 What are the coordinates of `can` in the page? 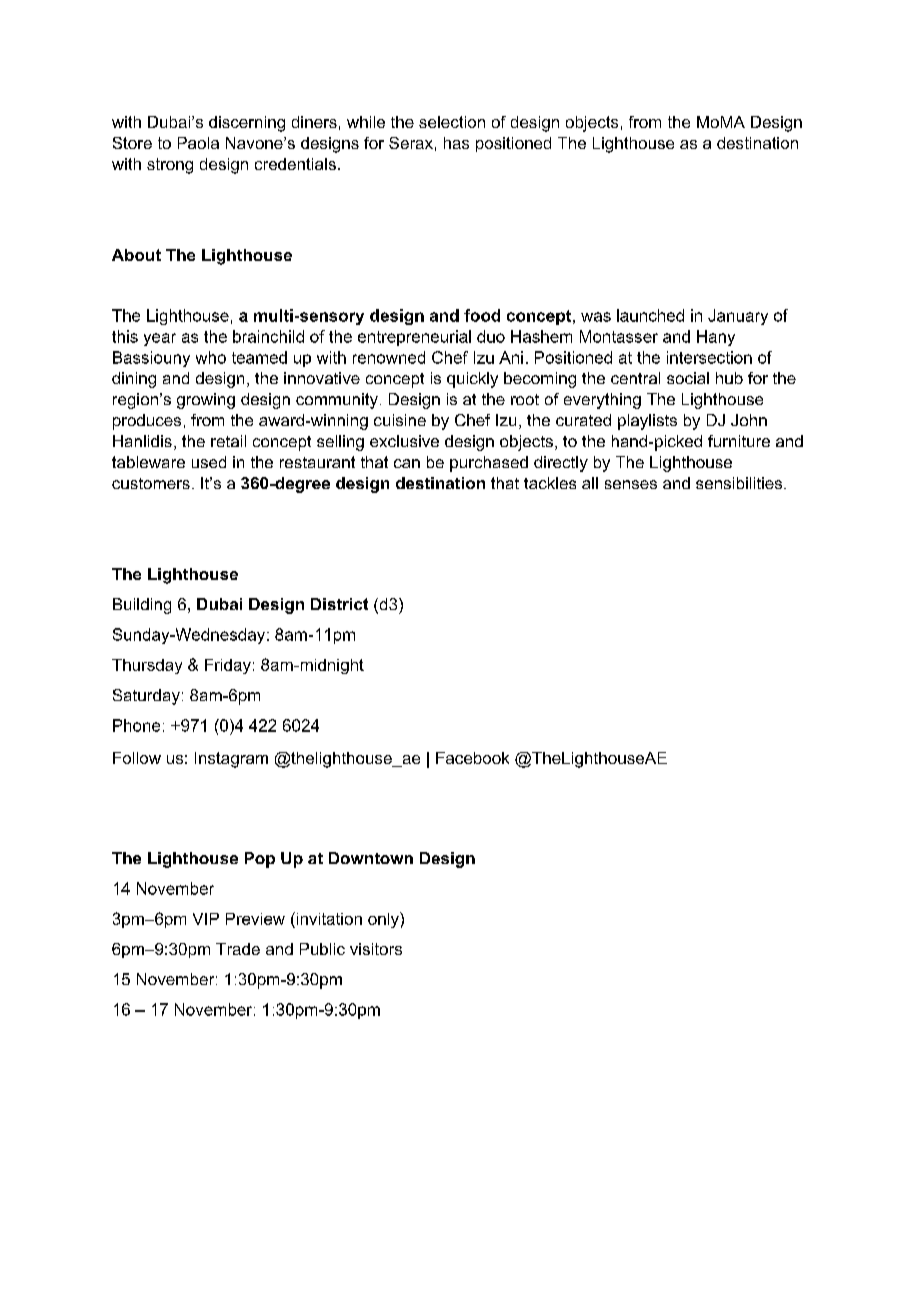 It's located at (407, 463).
